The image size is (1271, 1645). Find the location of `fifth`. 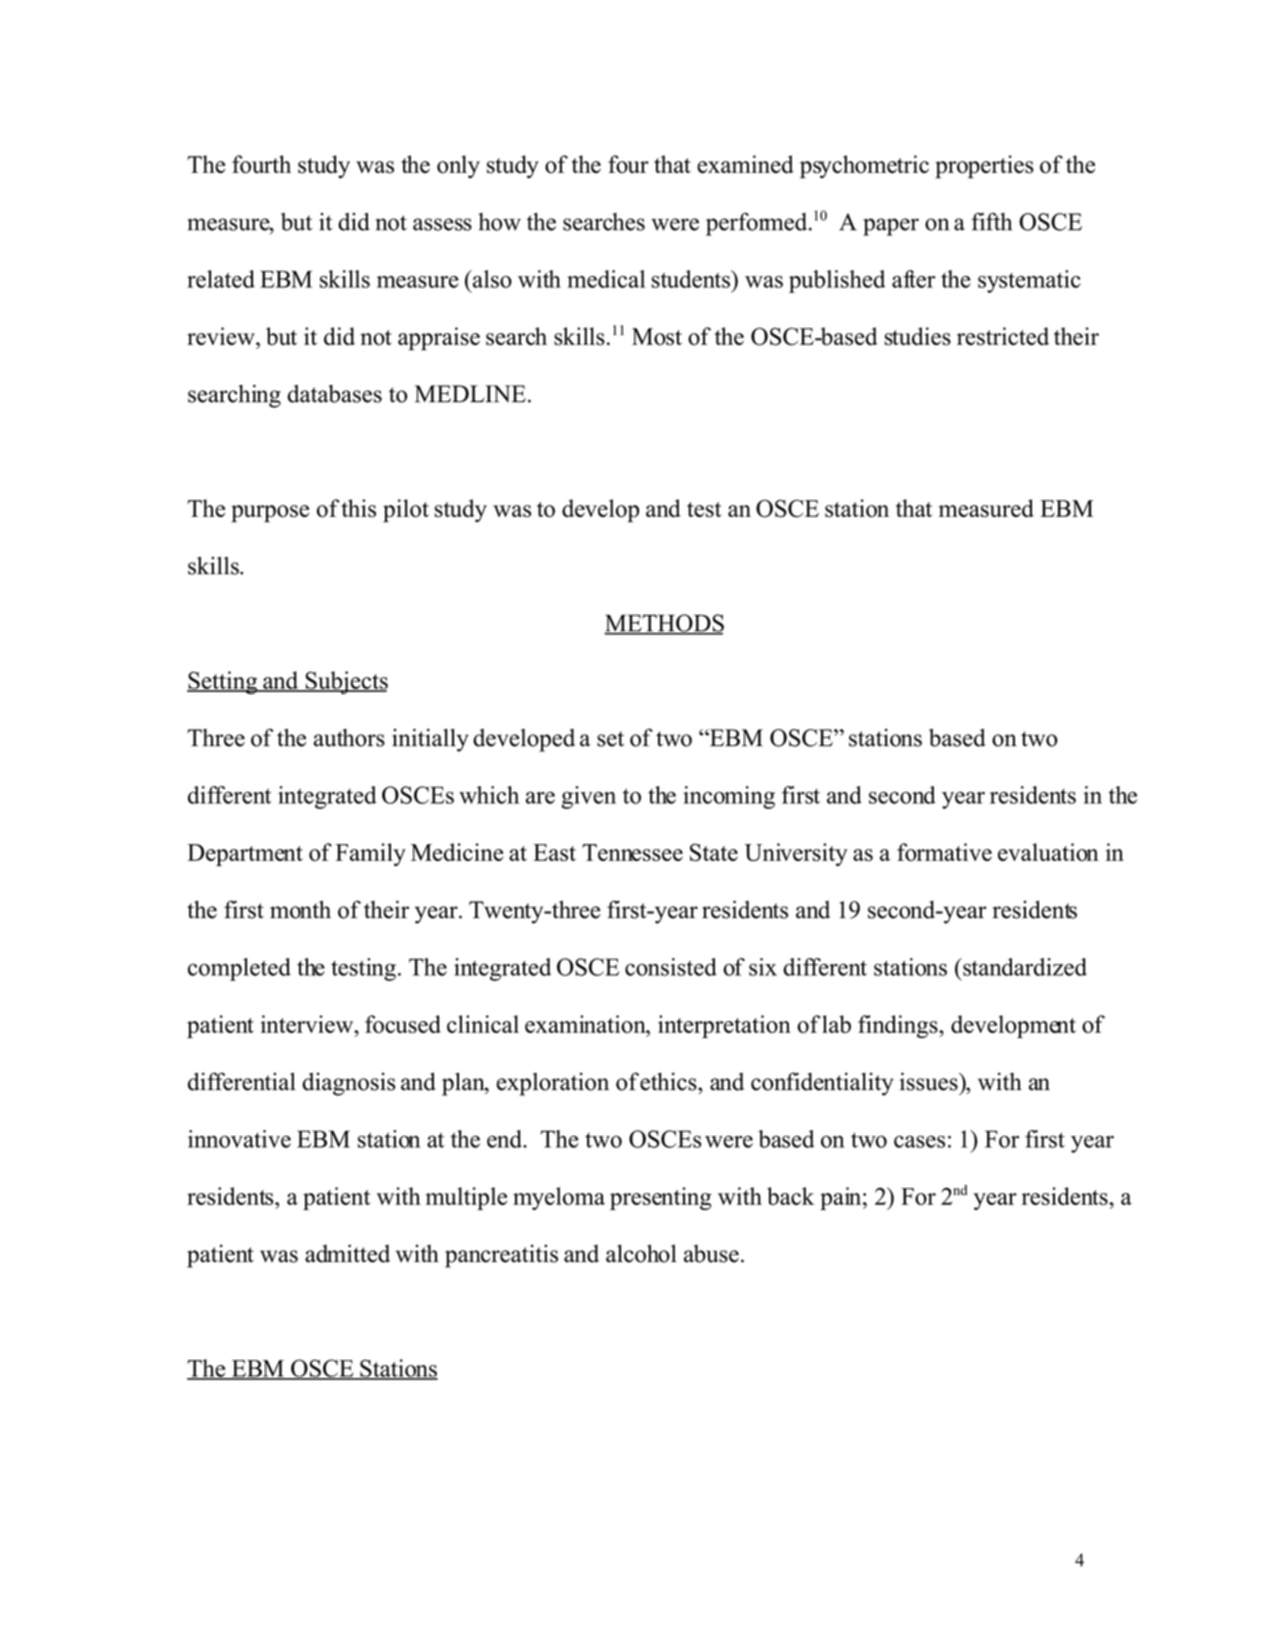

fifth is located at coordinates (991, 221).
